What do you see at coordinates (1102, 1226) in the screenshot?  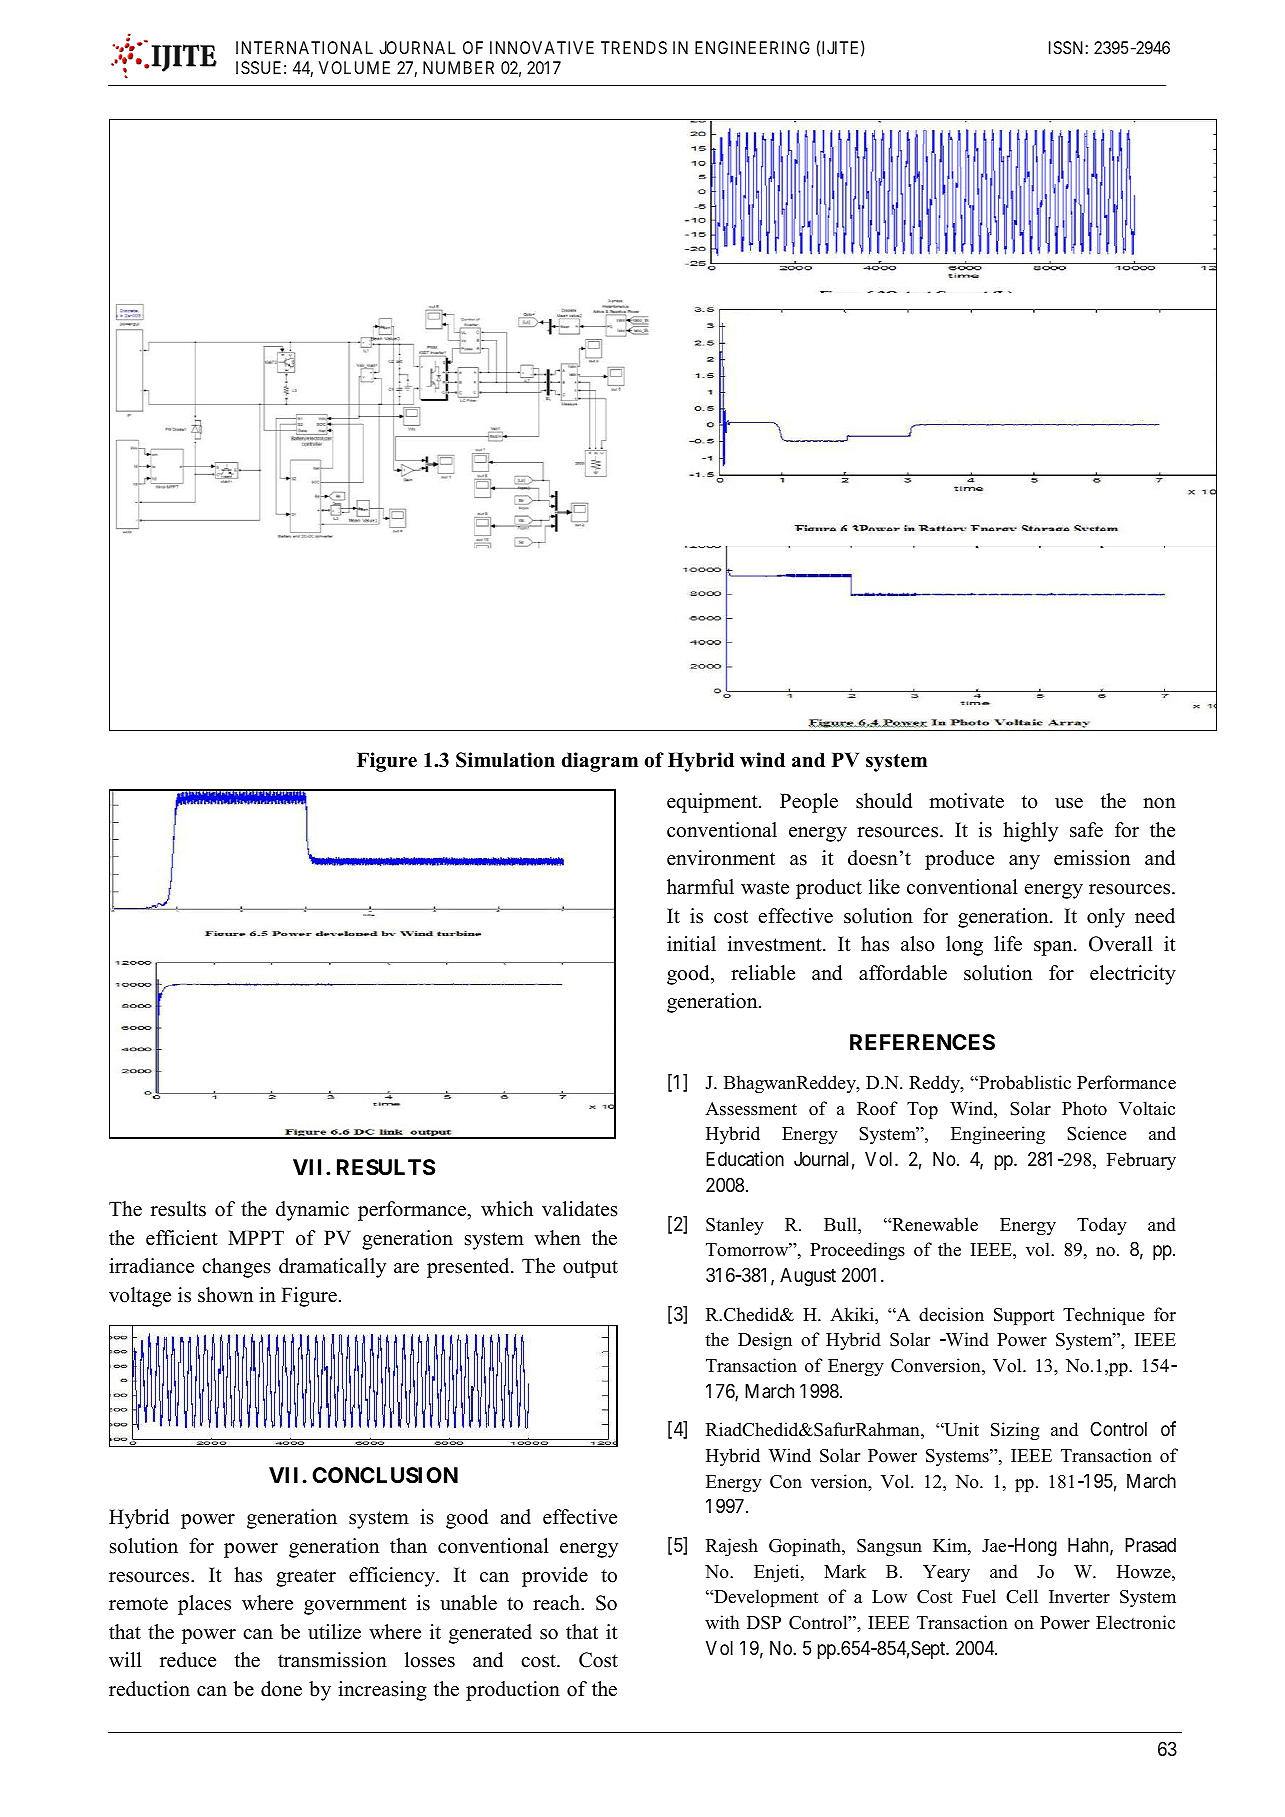 I see `Today` at bounding box center [1102, 1226].
